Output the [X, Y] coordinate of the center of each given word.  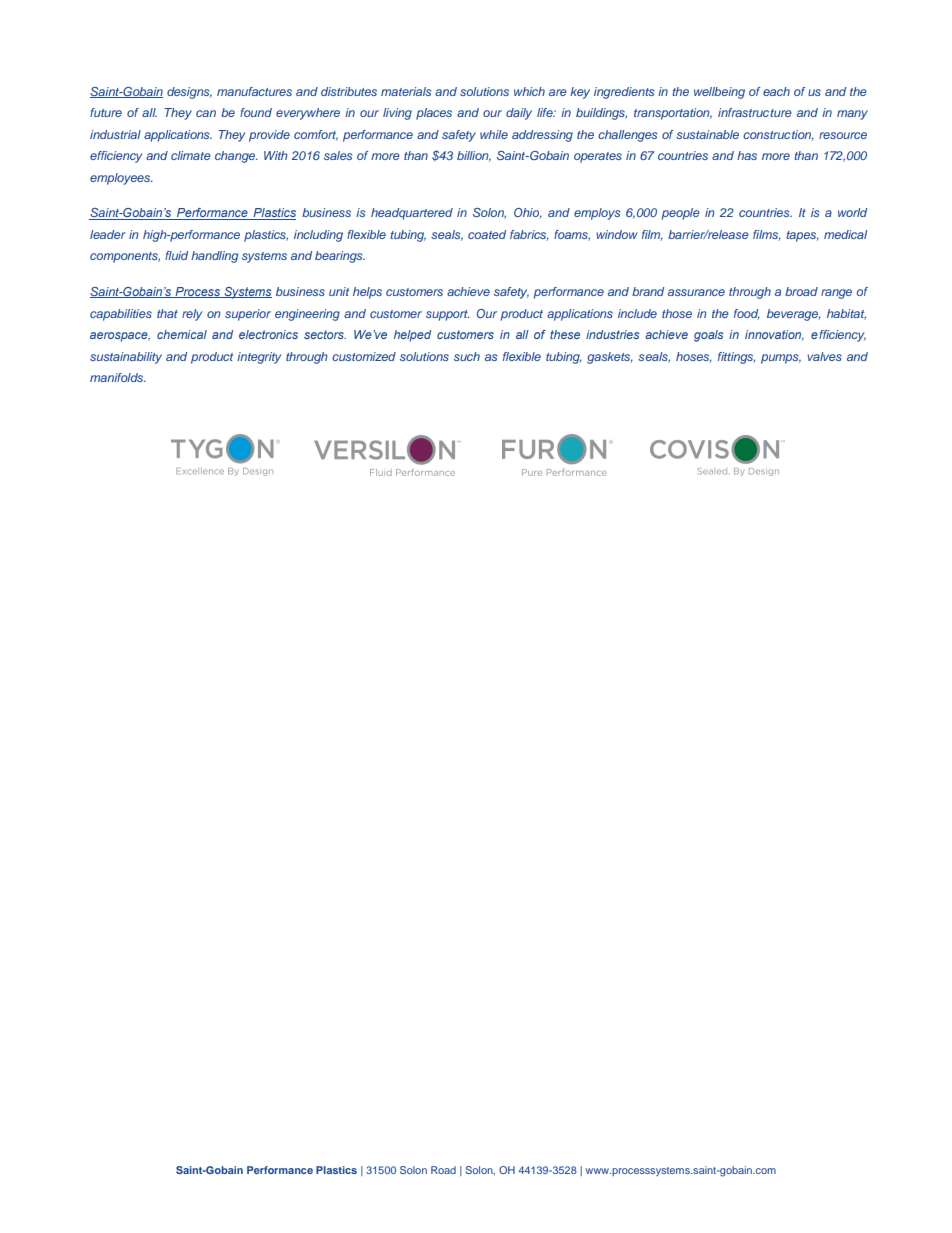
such [467, 356]
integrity [259, 358]
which [529, 91]
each [776, 91]
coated [487, 234]
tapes [802, 236]
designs [189, 93]
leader [108, 234]
